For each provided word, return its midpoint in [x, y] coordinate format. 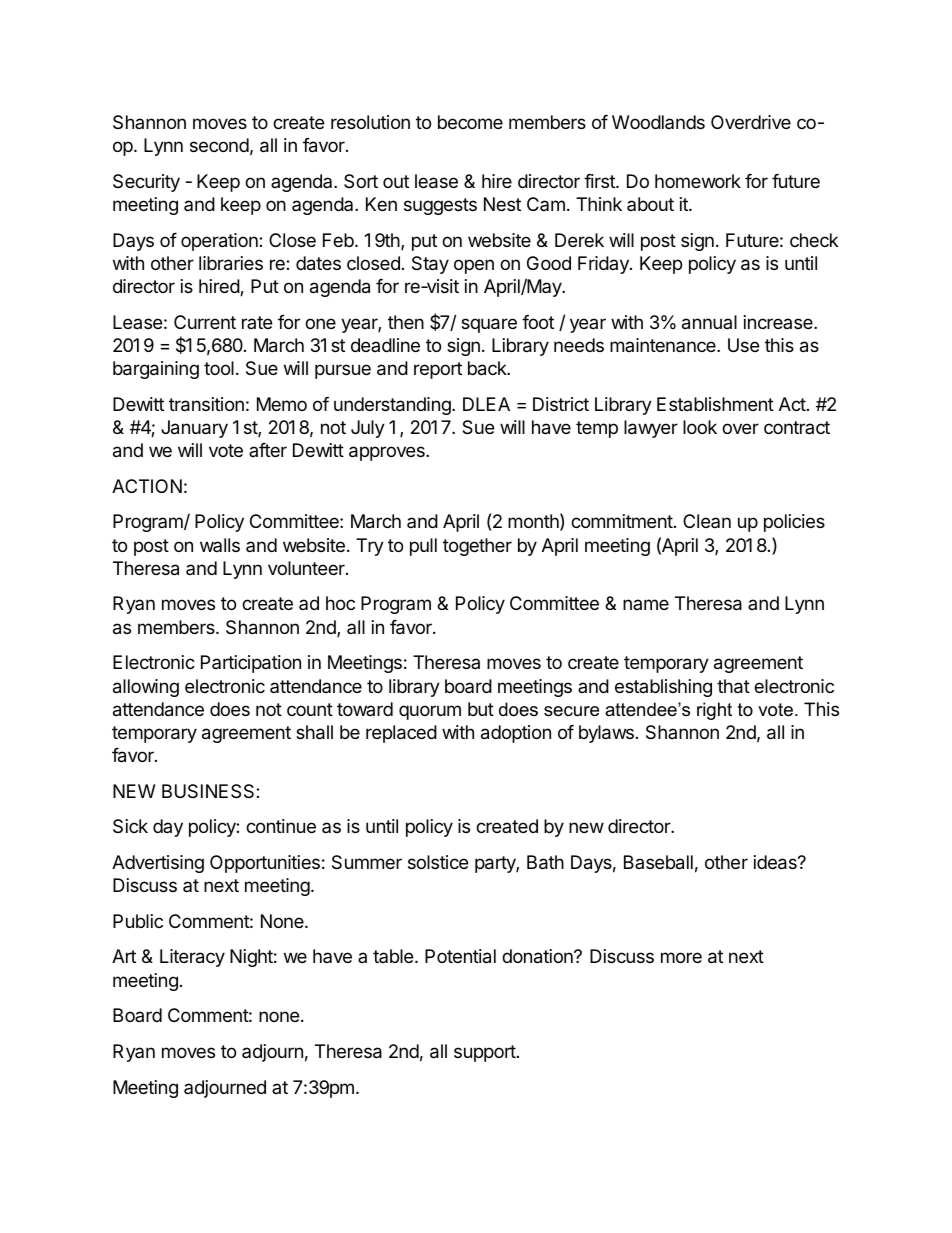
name [646, 604]
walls [220, 545]
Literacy [192, 958]
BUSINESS [209, 791]
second [219, 145]
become [470, 122]
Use [743, 345]
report [438, 370]
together [477, 547]
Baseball [658, 862]
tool [219, 368]
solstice [438, 862]
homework [698, 181]
